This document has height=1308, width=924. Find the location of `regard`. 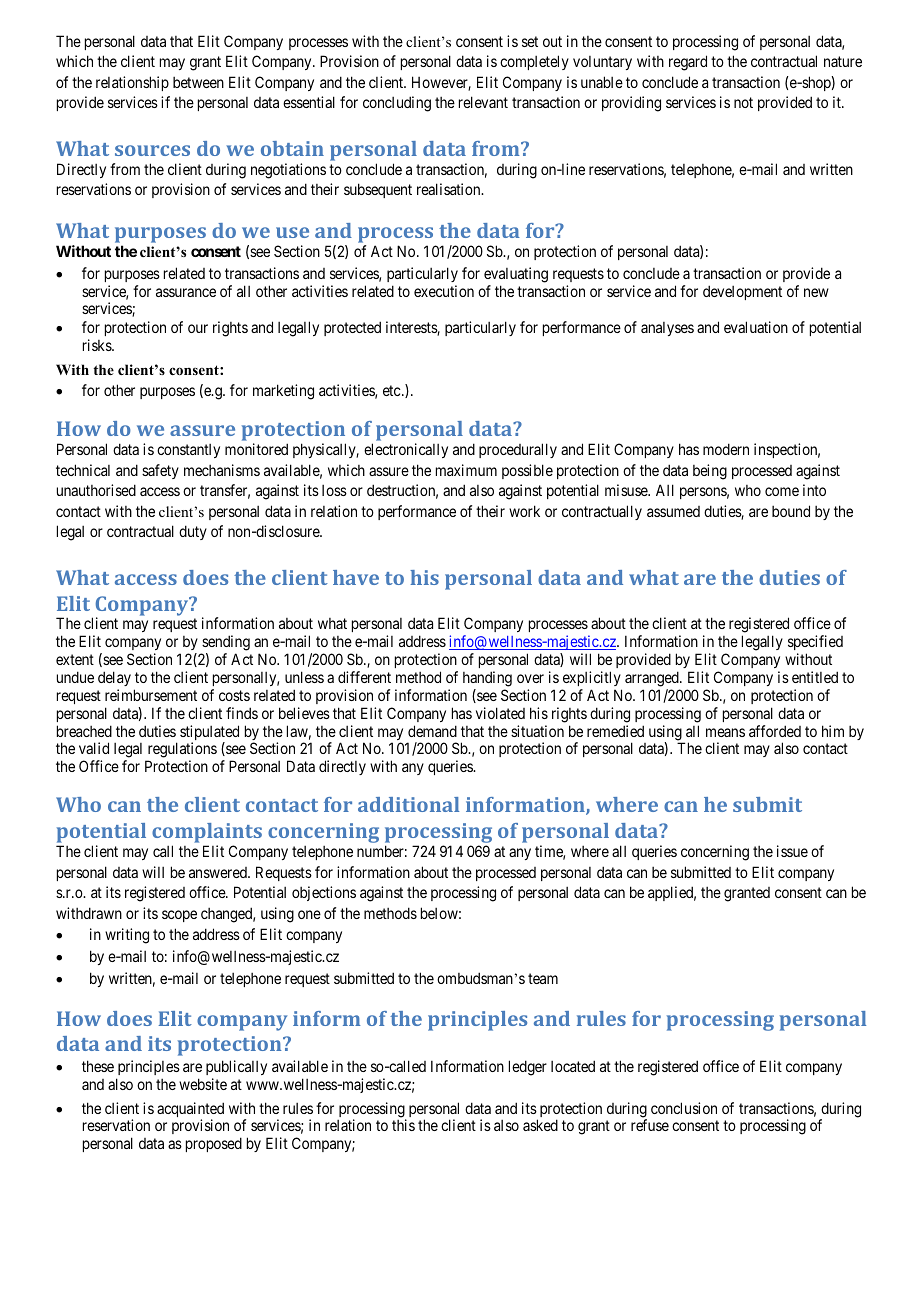

regard is located at coordinates (688, 63).
